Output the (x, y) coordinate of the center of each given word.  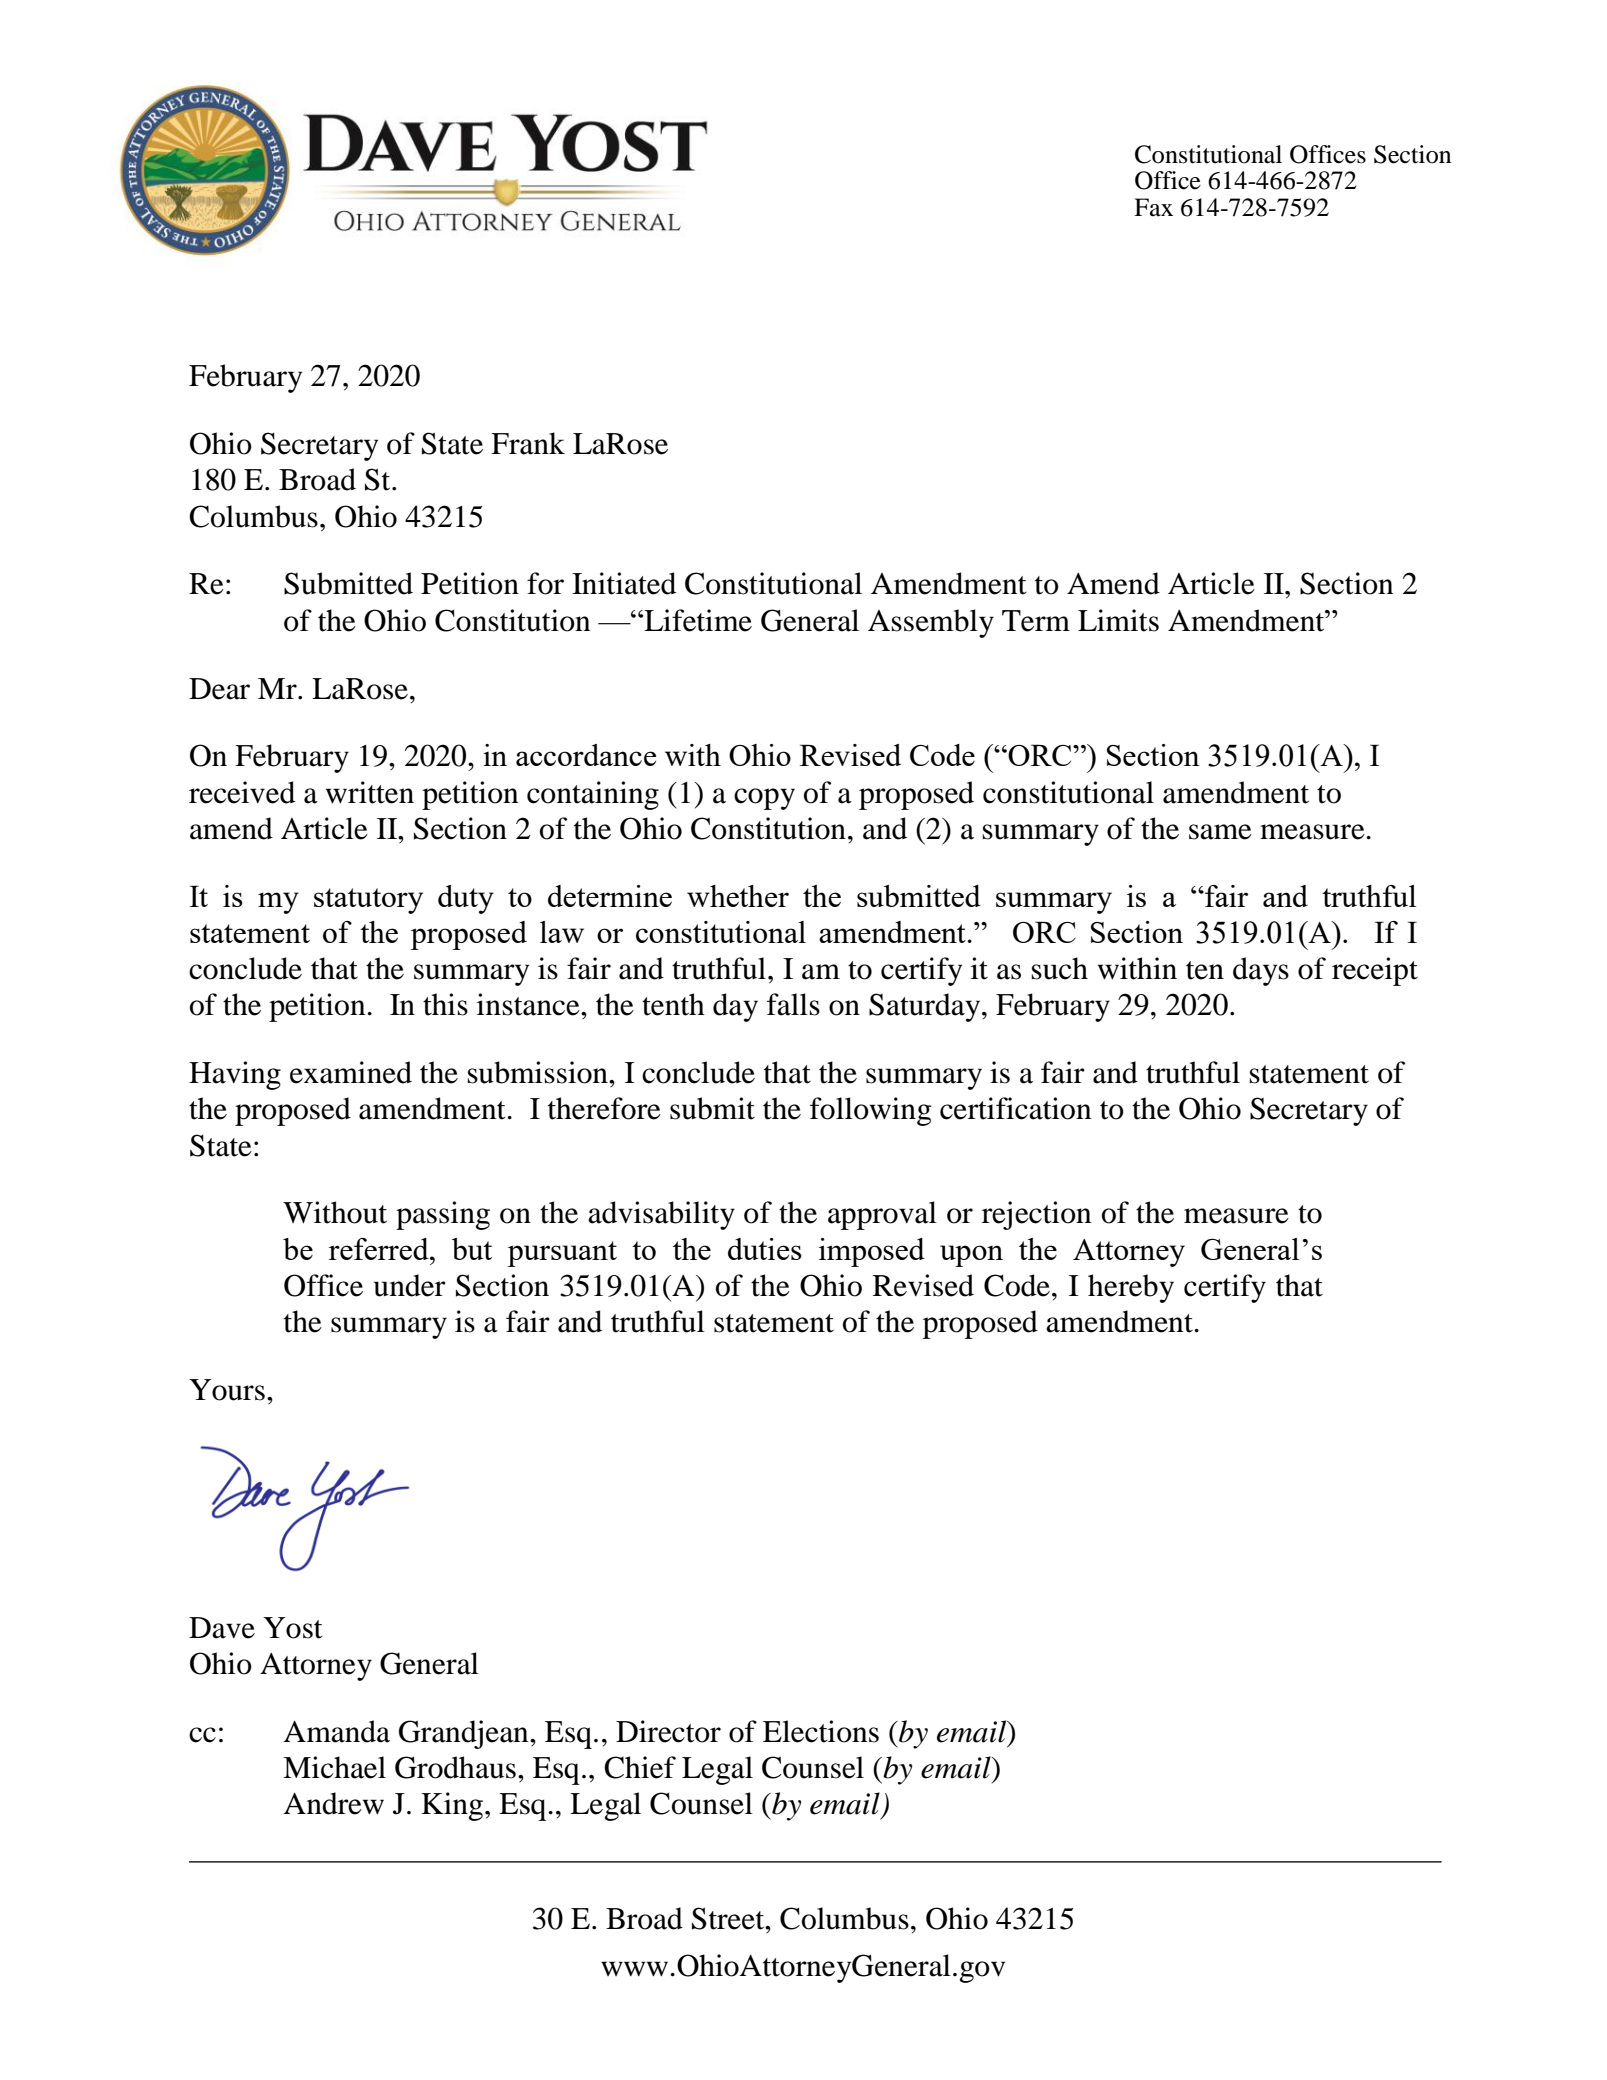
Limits (1118, 620)
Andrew (334, 1803)
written (370, 792)
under (410, 1285)
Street (729, 1918)
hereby (1131, 1288)
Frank (528, 443)
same (1220, 832)
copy (764, 799)
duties (765, 1249)
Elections (821, 1731)
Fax (1153, 207)
